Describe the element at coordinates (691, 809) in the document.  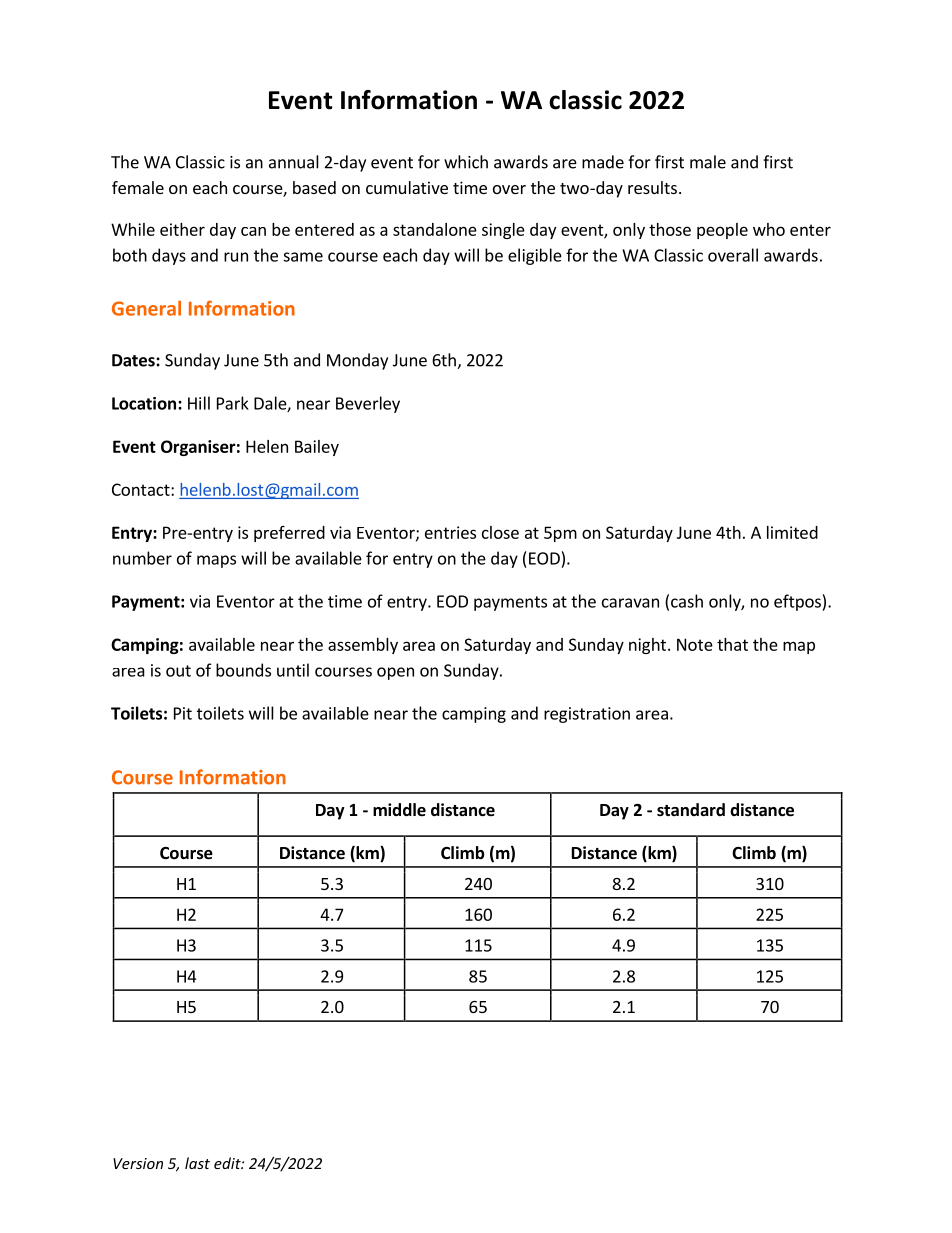
I see `standard` at that location.
